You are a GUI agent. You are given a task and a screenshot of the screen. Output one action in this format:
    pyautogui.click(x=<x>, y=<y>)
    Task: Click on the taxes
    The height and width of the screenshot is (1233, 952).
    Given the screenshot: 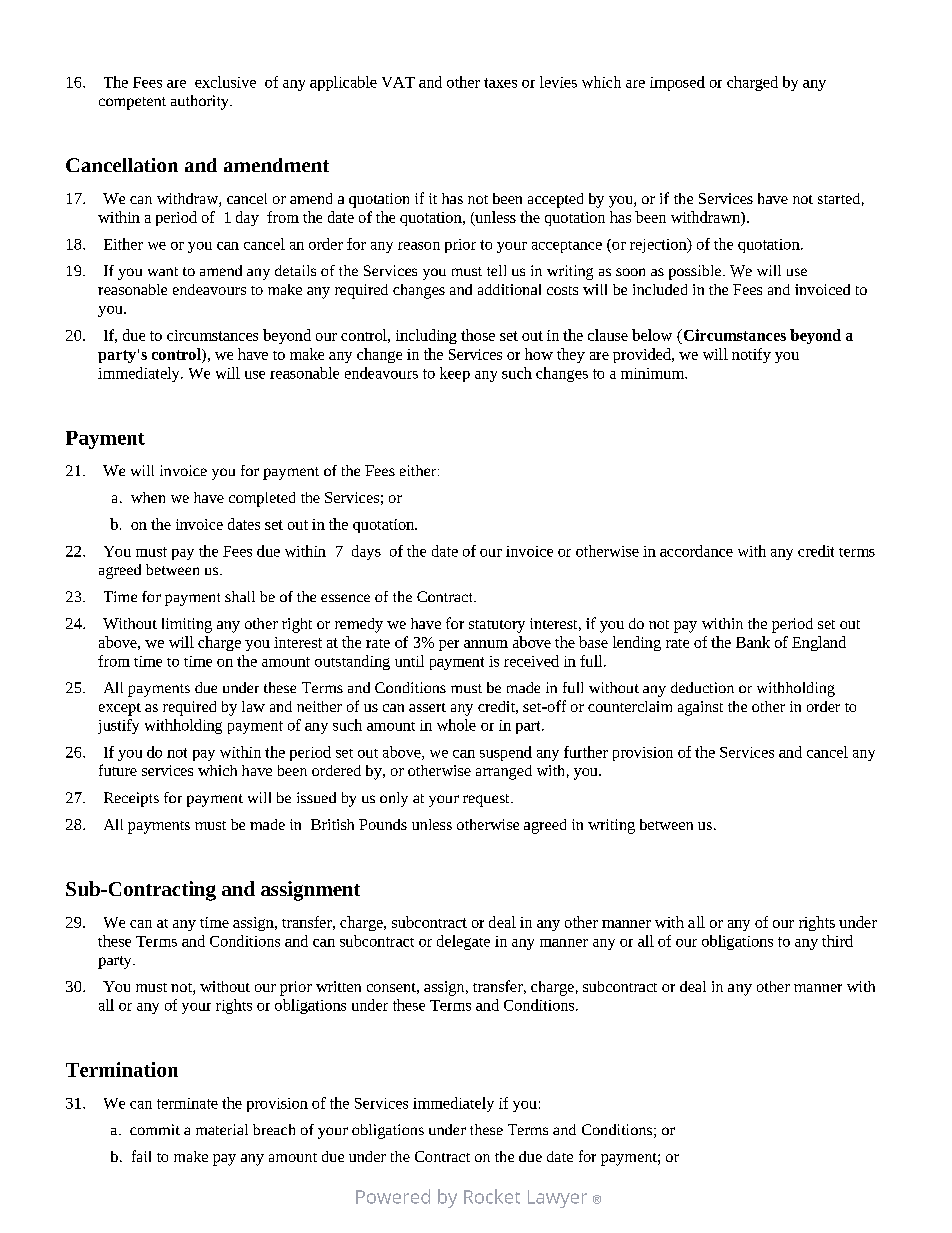 What is the action you would take?
    pyautogui.click(x=500, y=83)
